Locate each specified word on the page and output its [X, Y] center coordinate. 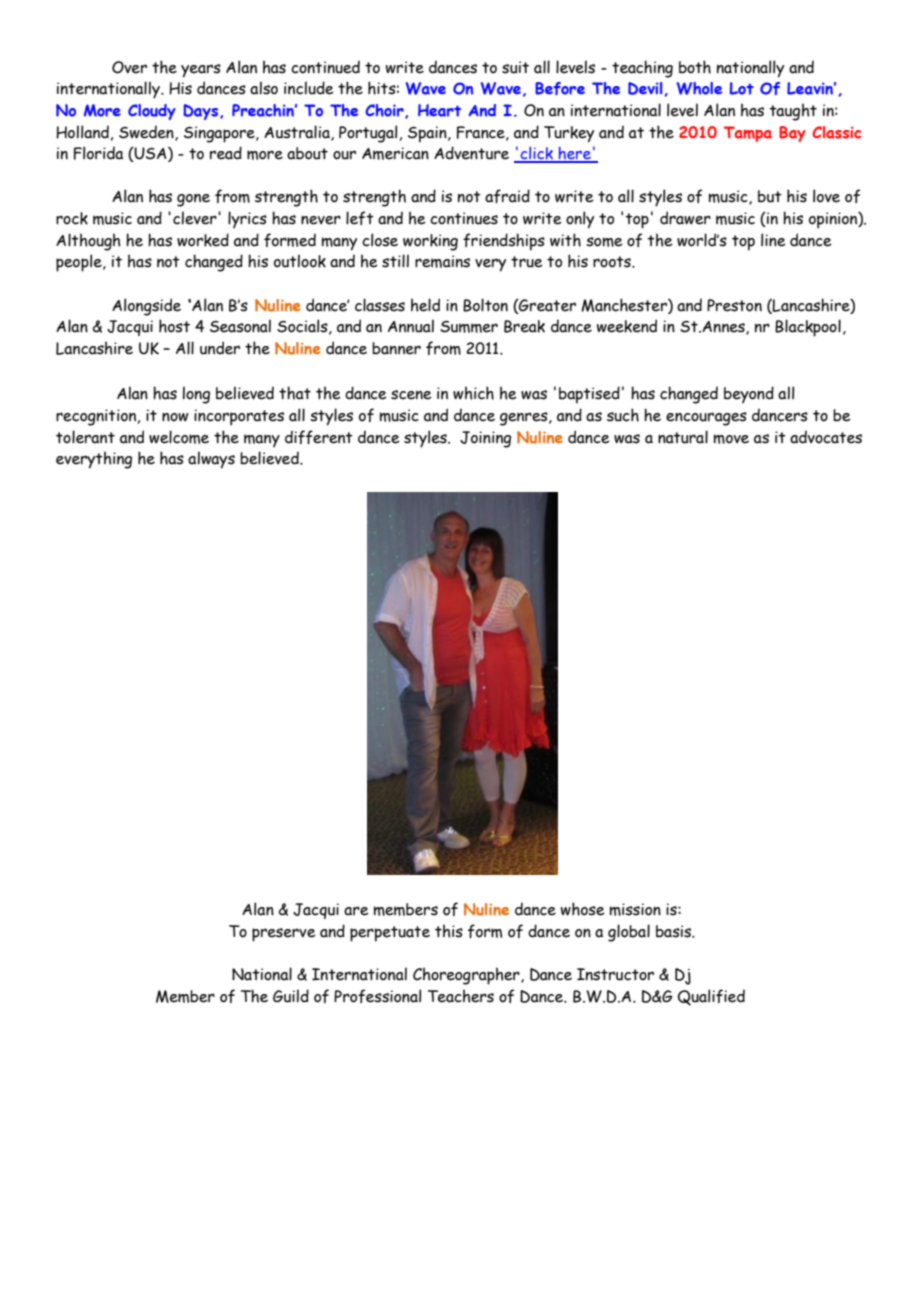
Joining [485, 439]
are [356, 911]
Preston [734, 305]
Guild [291, 996]
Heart [439, 110]
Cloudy [152, 112]
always [211, 460]
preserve [284, 935]
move [731, 439]
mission [635, 909]
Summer [469, 327]
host [174, 326]
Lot [742, 88]
